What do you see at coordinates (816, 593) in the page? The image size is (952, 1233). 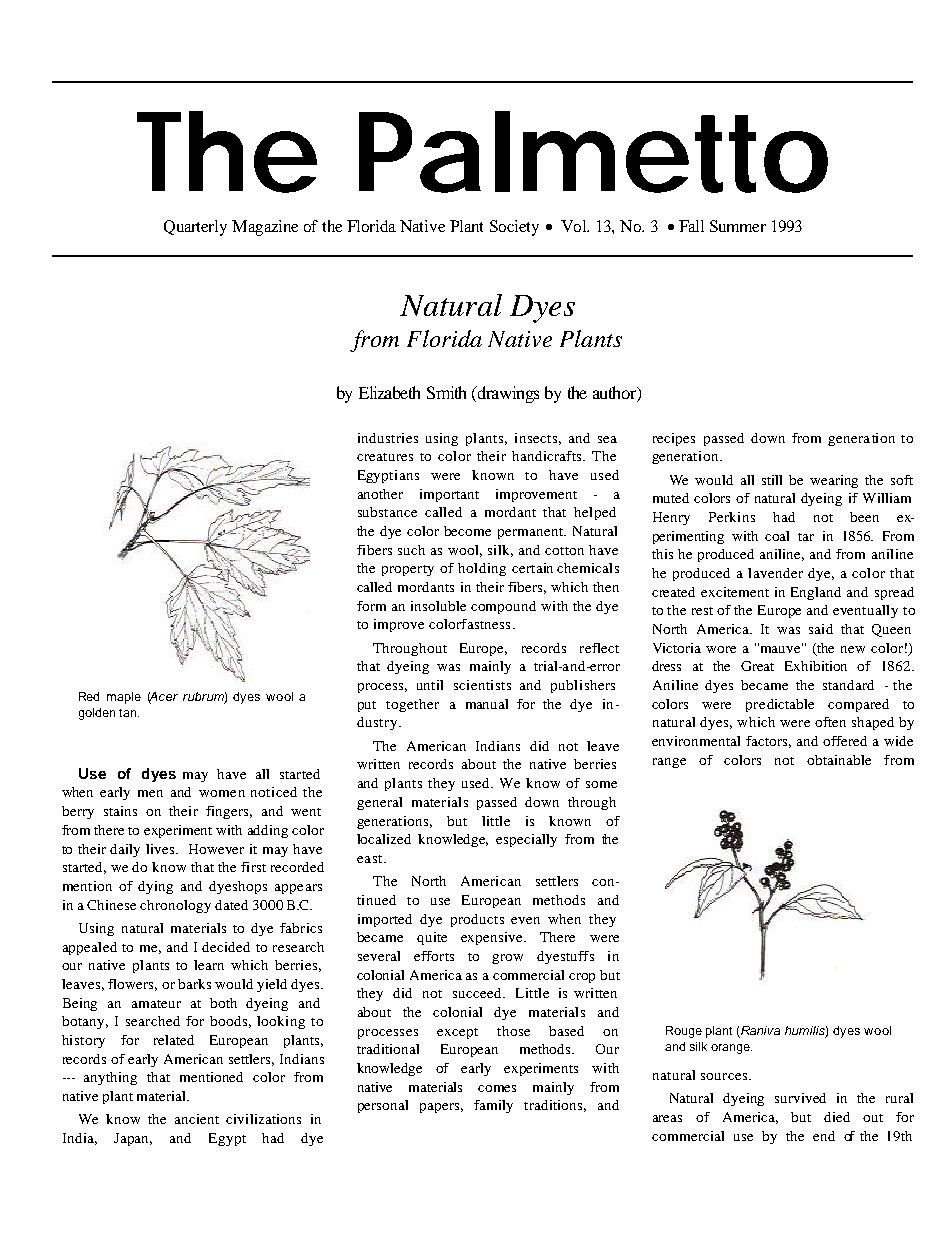 I see `England` at bounding box center [816, 593].
